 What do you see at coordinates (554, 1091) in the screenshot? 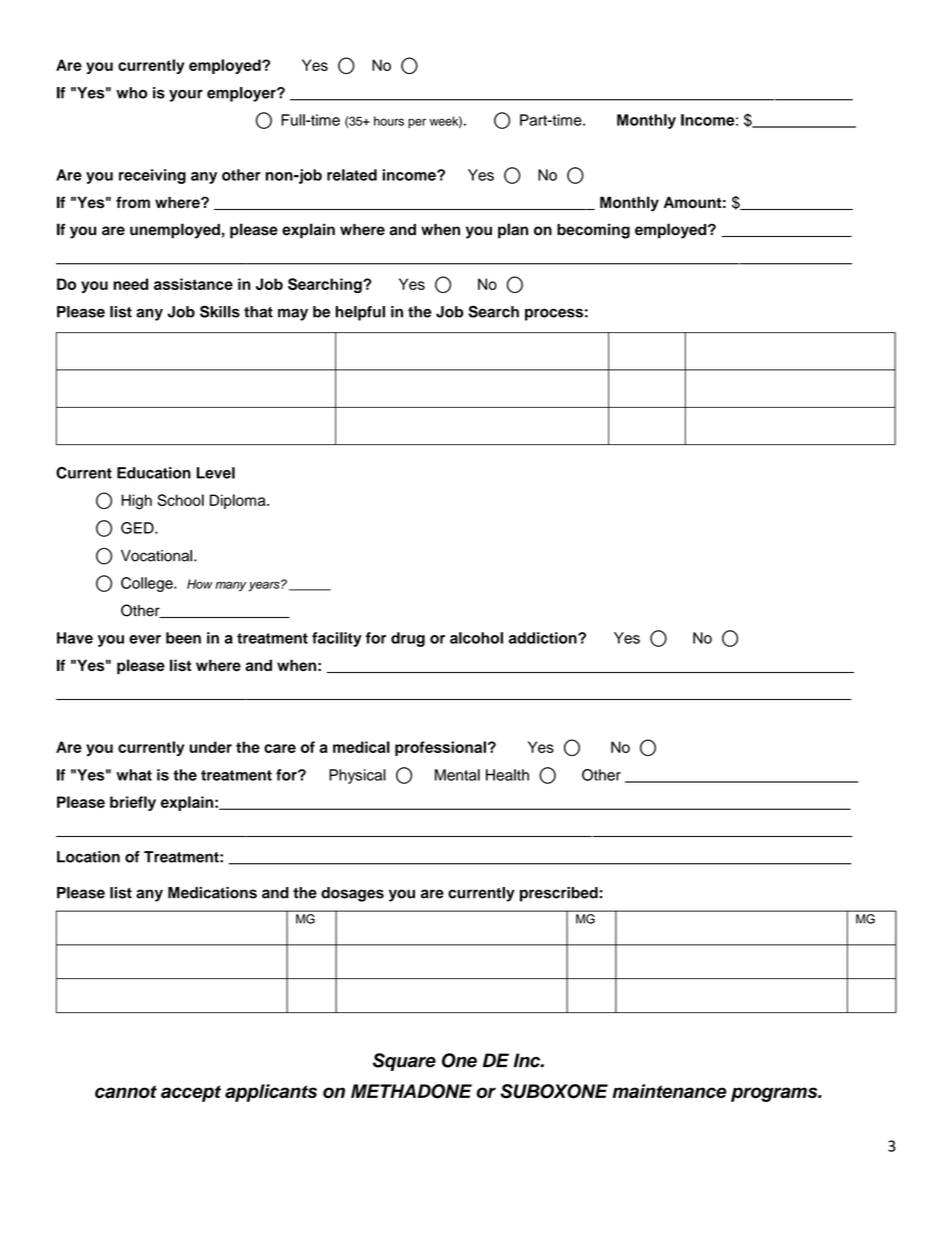
I see `SUBOXONE` at bounding box center [554, 1091].
